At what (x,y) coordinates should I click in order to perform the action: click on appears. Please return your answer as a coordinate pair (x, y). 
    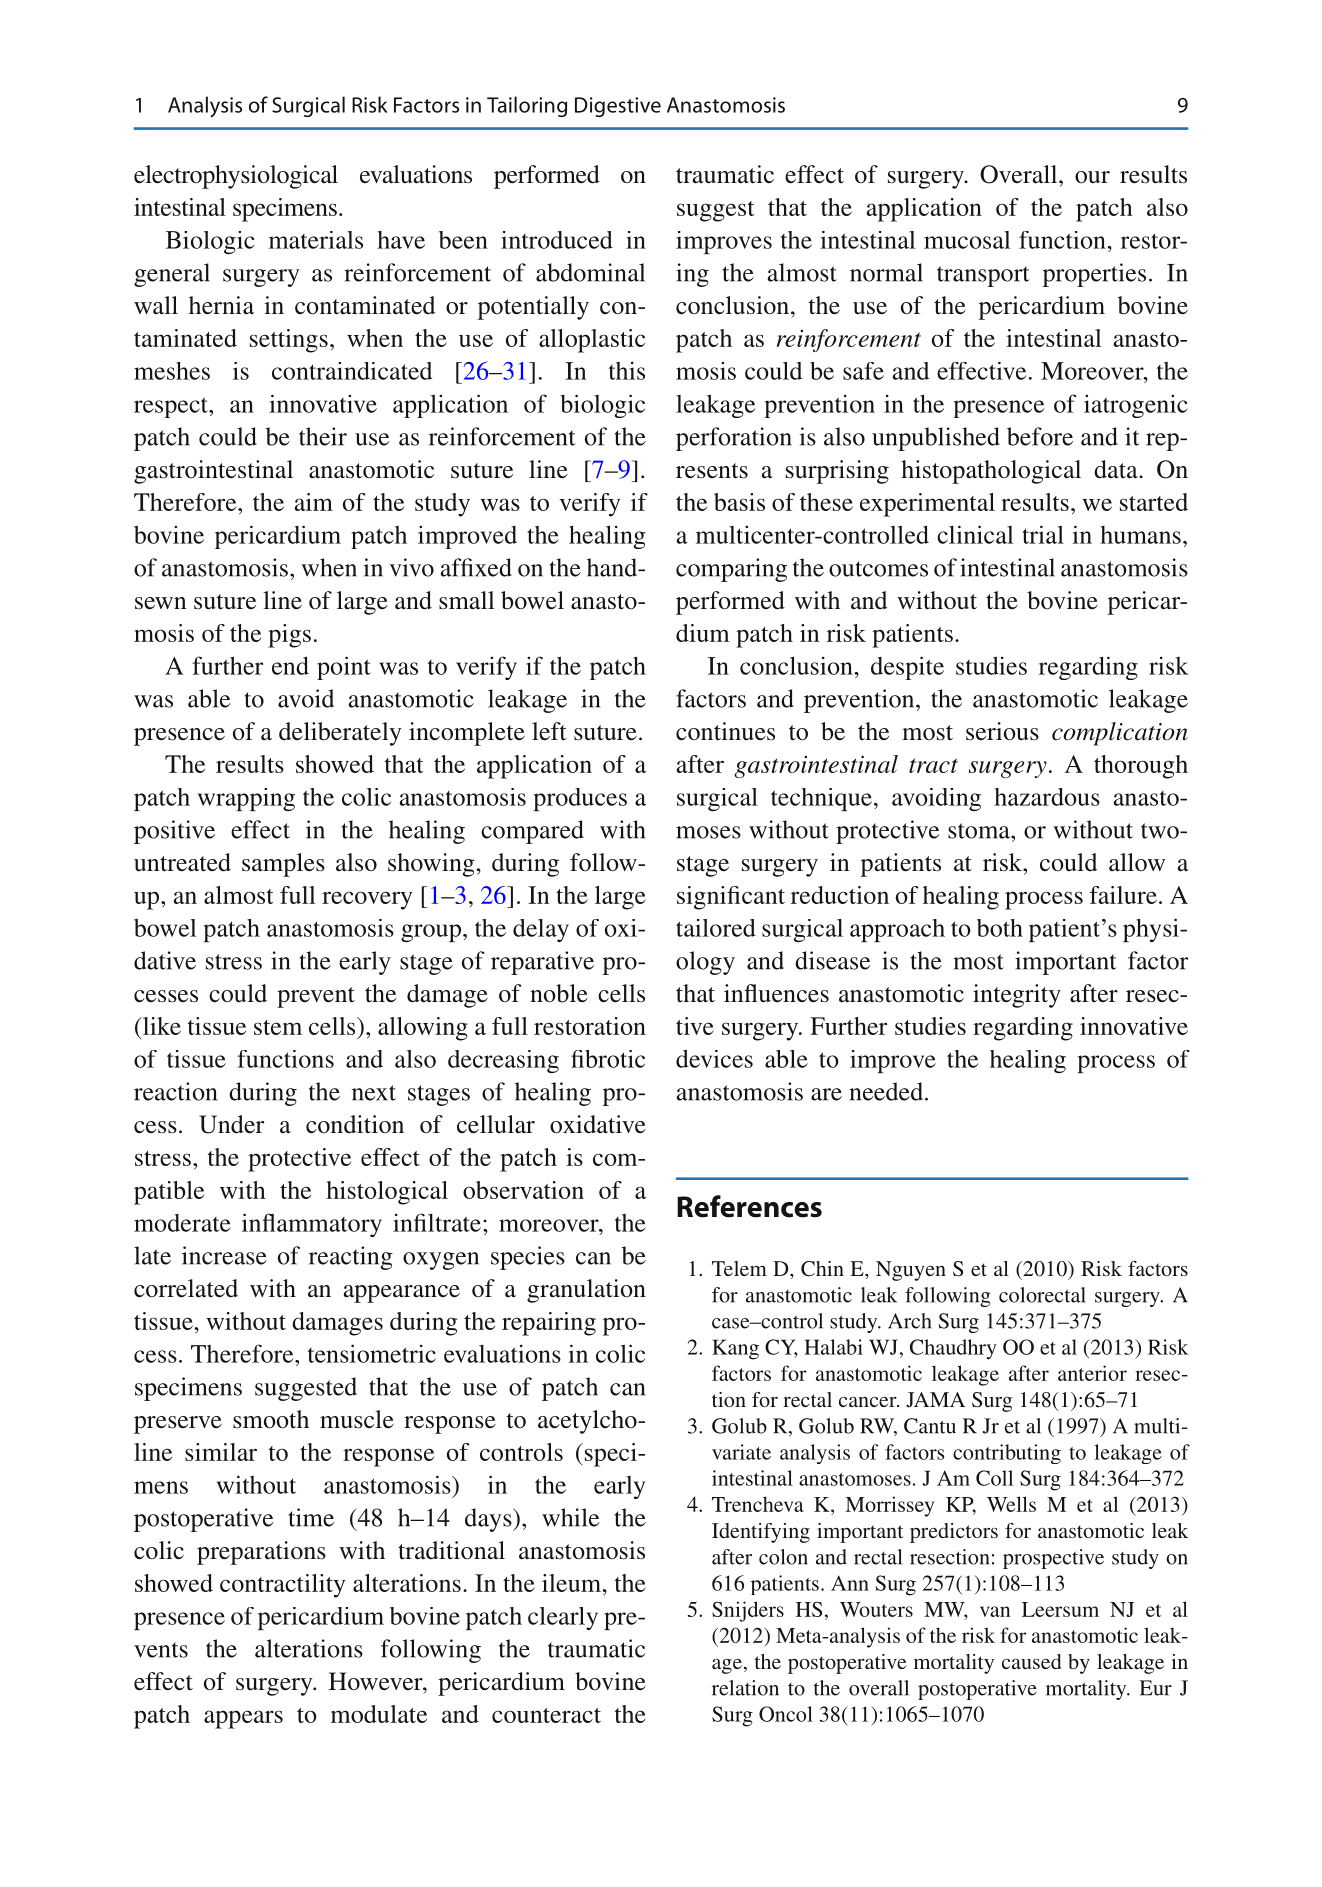
    Looking at the image, I should click on (243, 1719).
